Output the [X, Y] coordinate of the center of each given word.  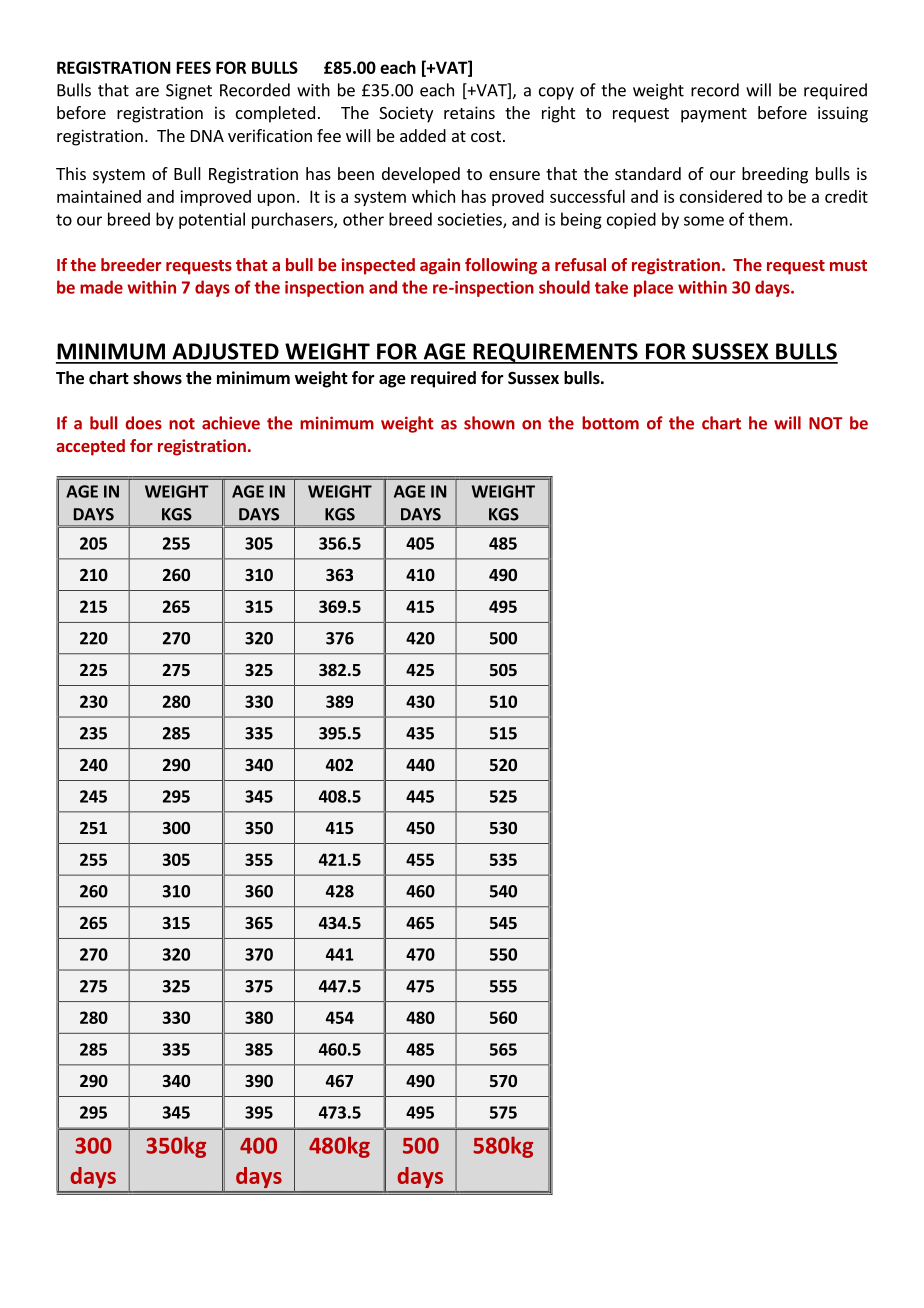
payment [714, 115]
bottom [610, 423]
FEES [194, 67]
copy [556, 93]
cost [486, 136]
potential [212, 220]
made [101, 287]
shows [157, 378]
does [144, 423]
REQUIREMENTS [555, 353]
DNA [207, 136]
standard [648, 173]
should [564, 287]
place [653, 288]
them [768, 219]
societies [470, 220]
